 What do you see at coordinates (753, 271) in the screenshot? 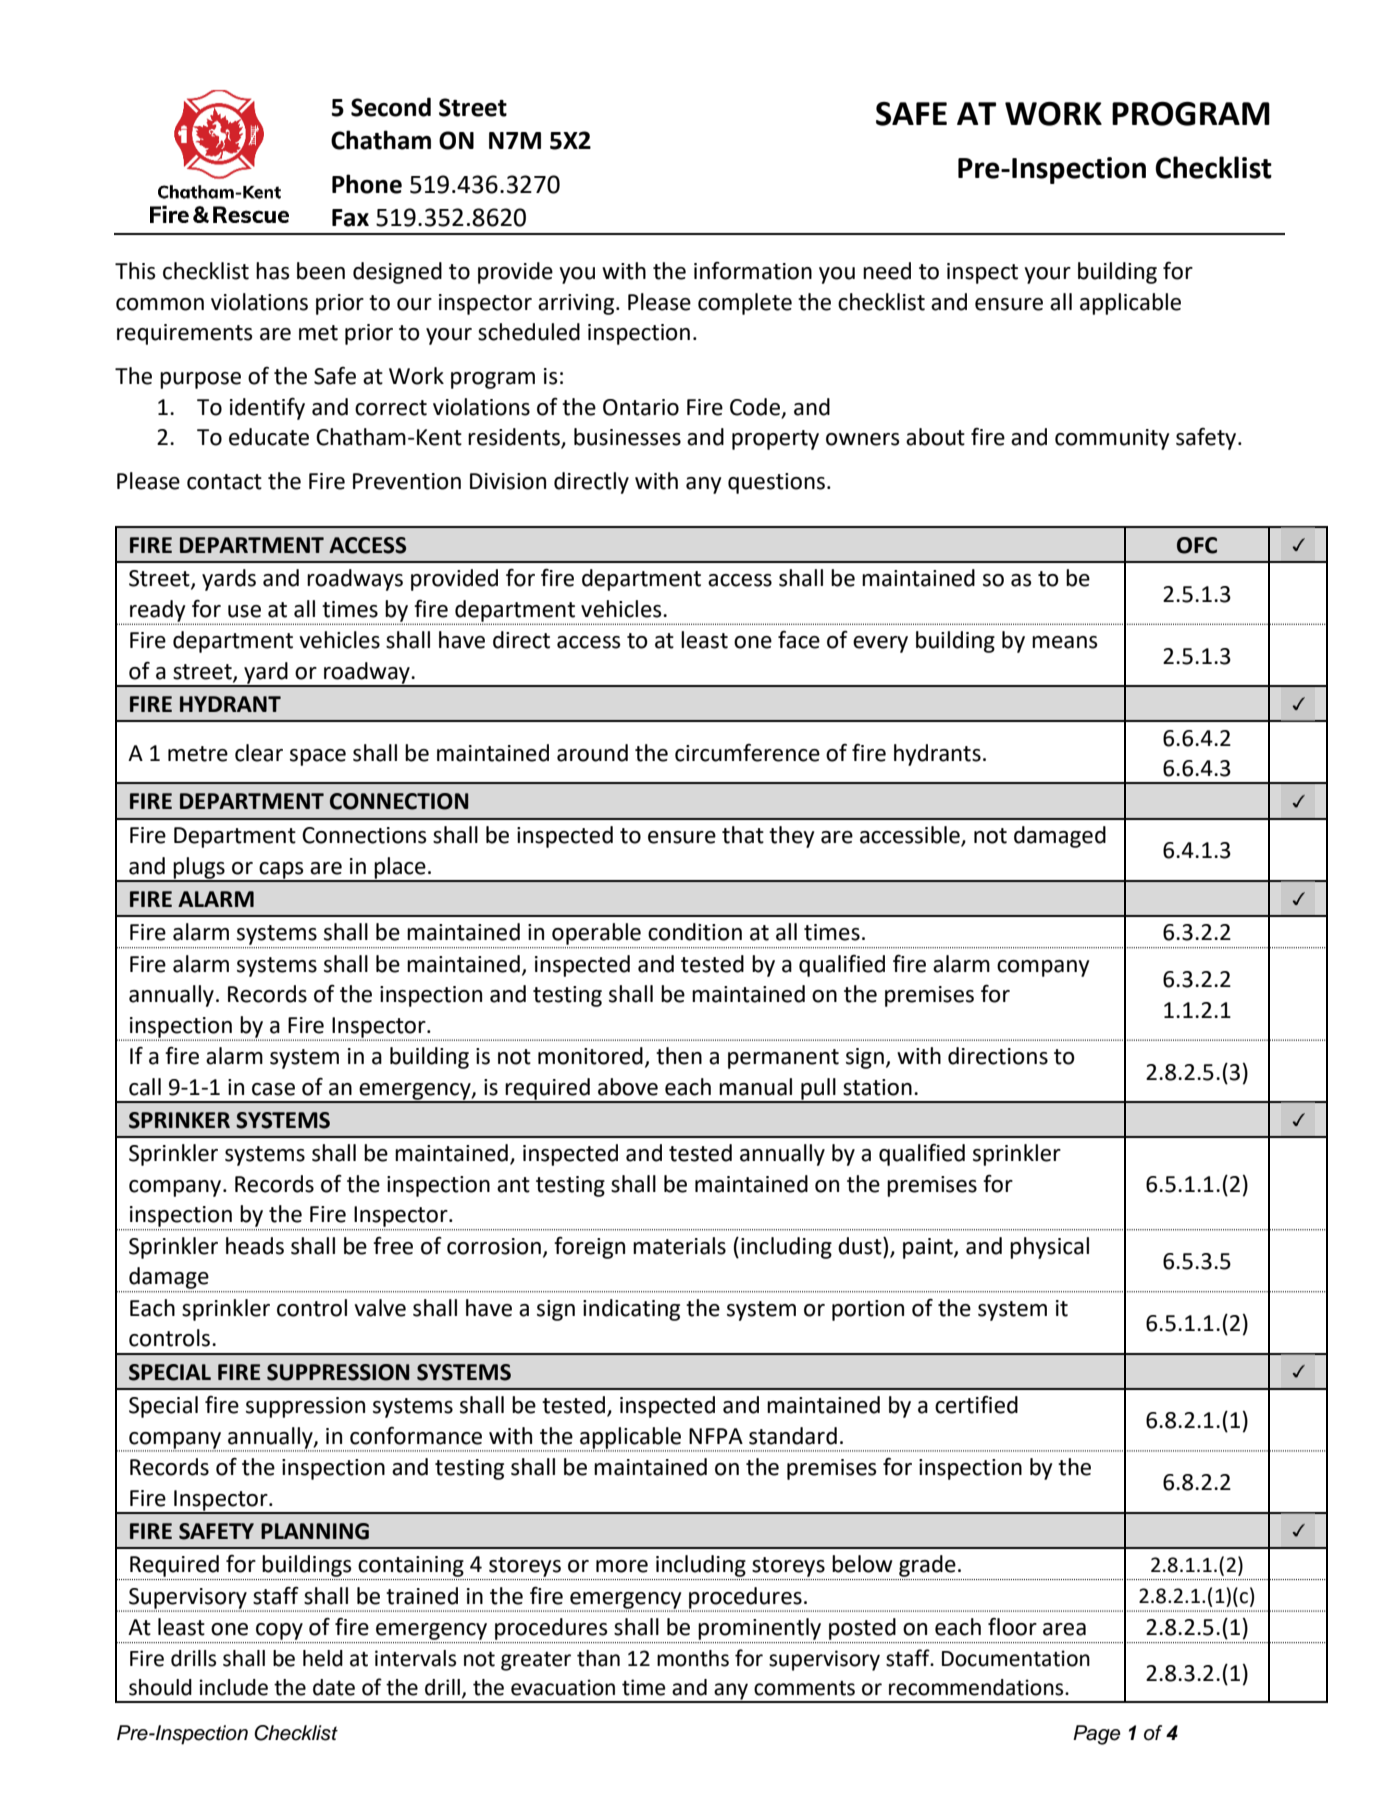
I see `information` at bounding box center [753, 271].
